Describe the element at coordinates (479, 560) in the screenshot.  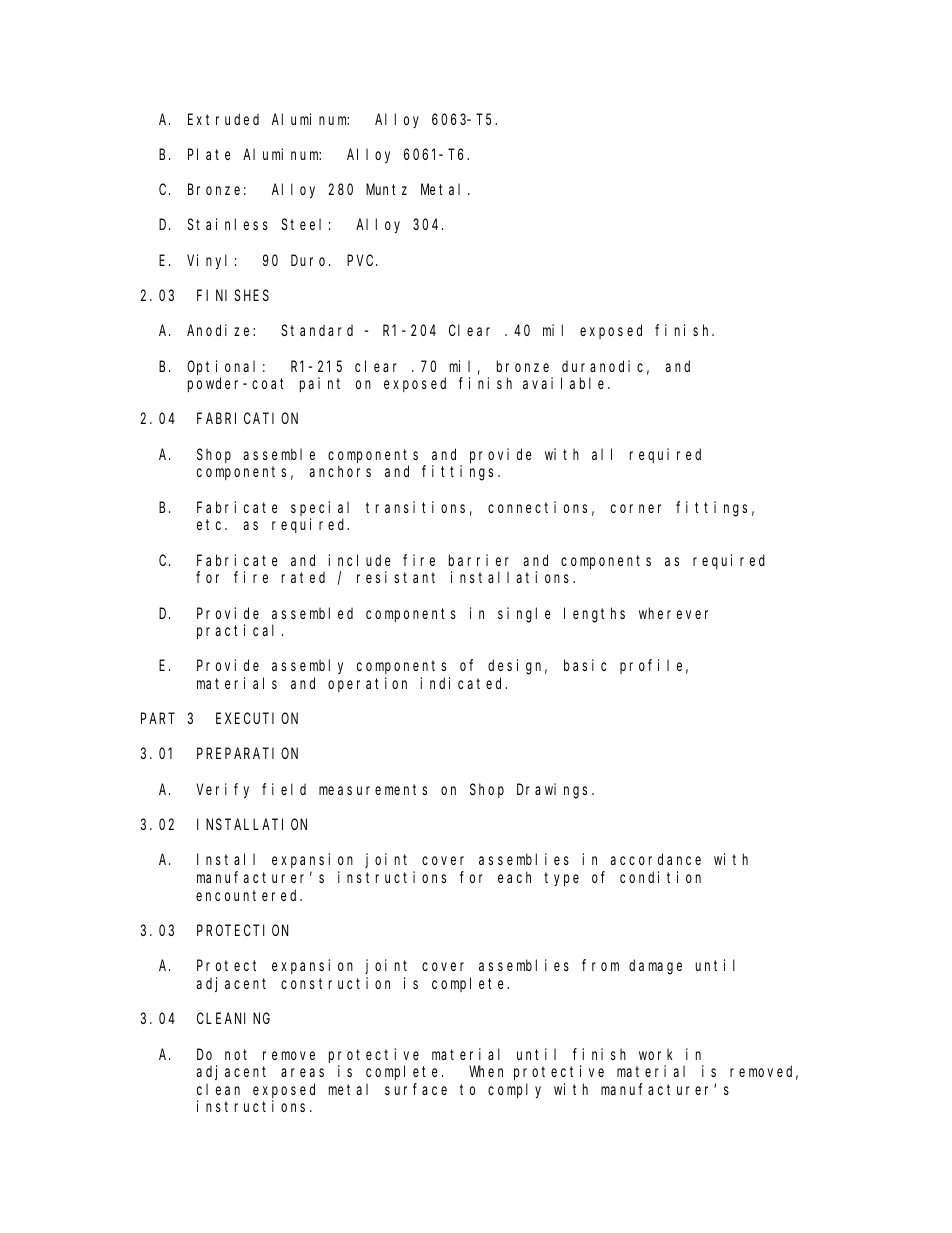
I see `barrier` at that location.
